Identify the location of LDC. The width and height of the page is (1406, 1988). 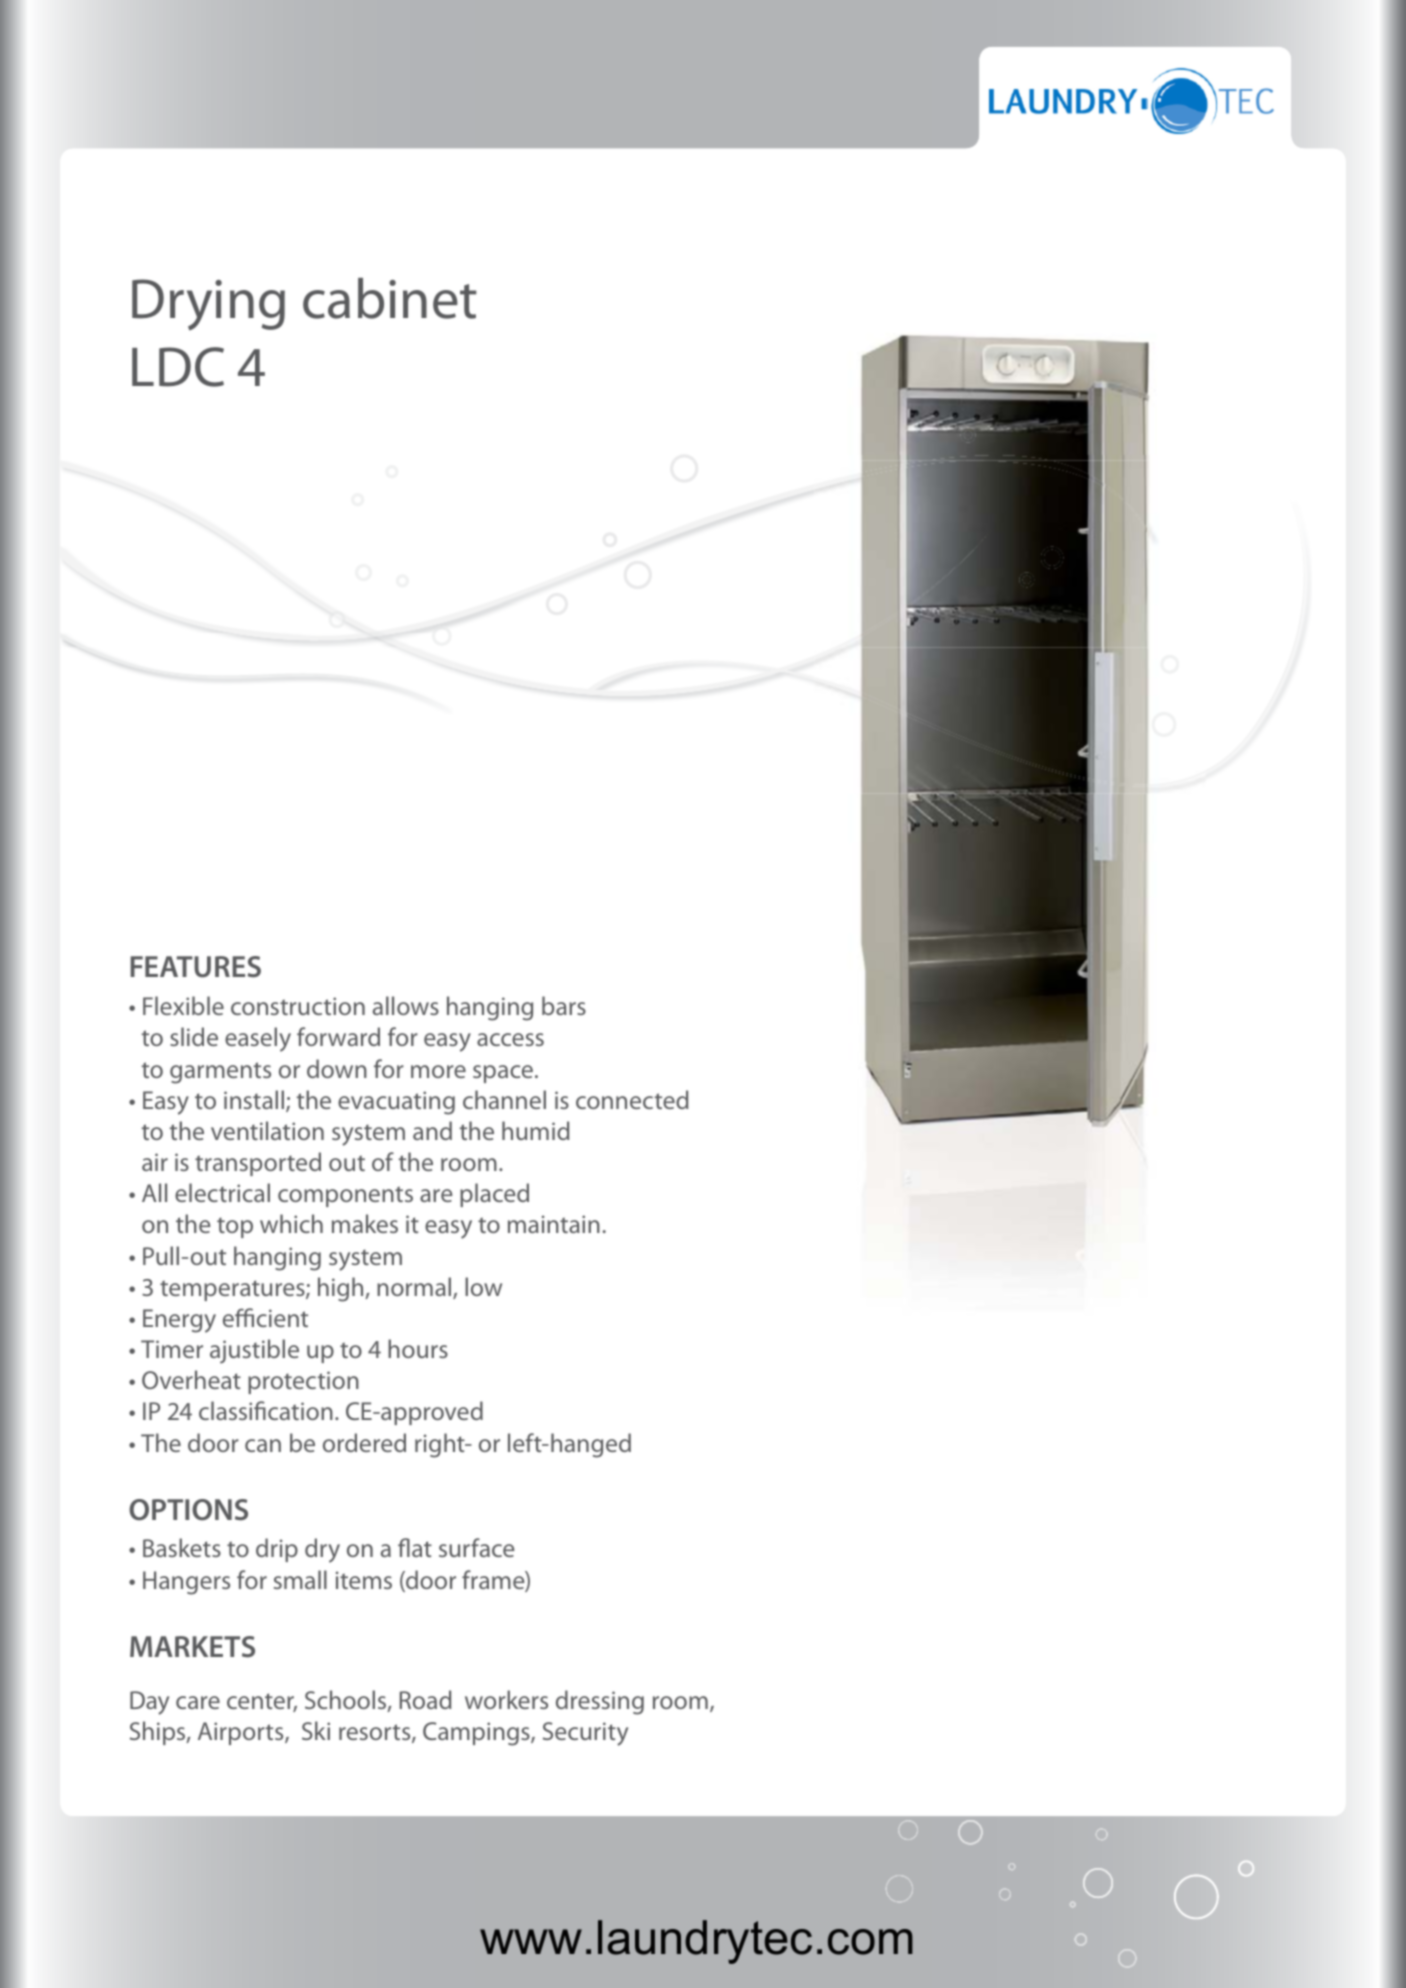
(178, 367).
